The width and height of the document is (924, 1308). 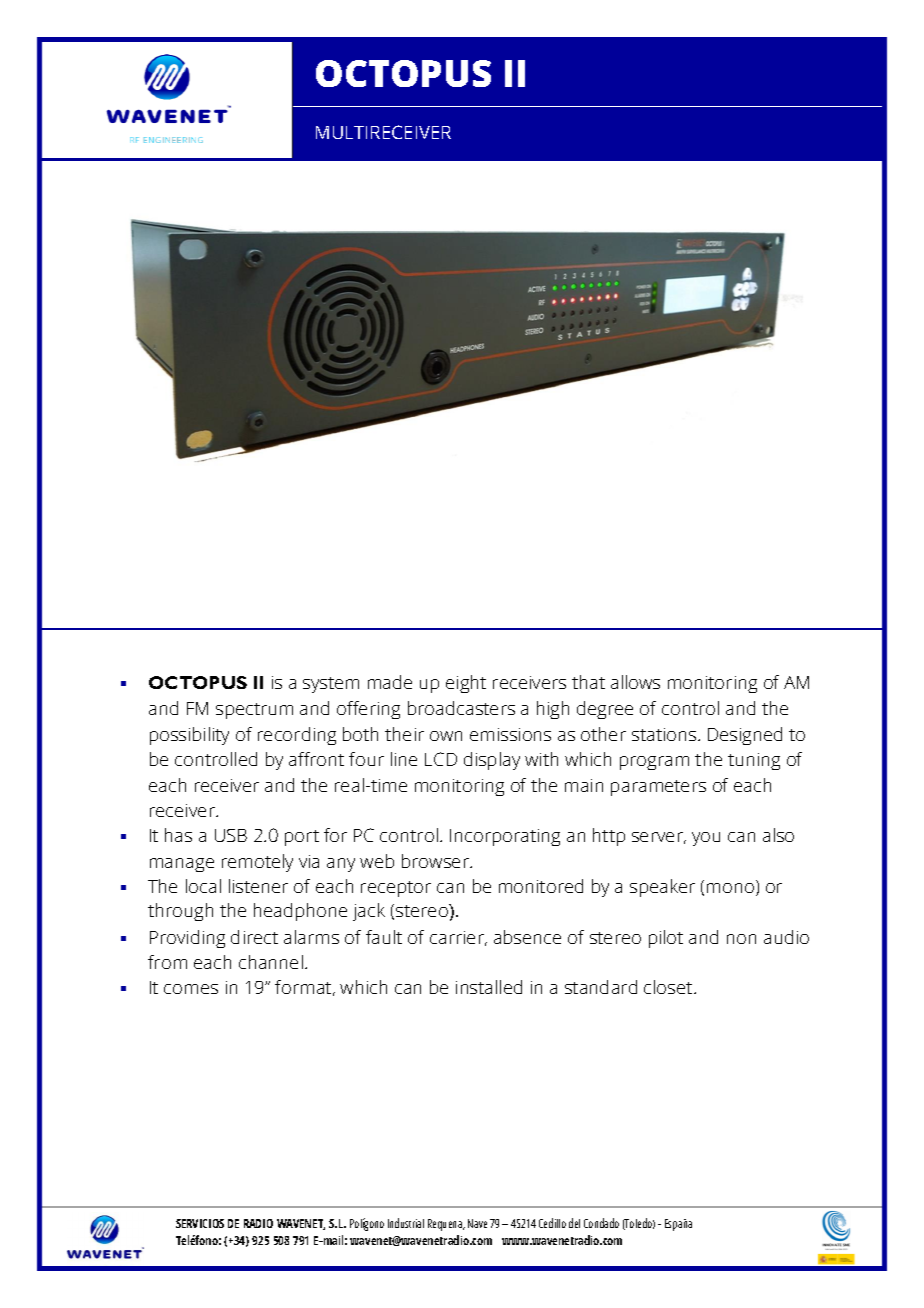 What do you see at coordinates (706, 839) in the document?
I see `you` at bounding box center [706, 839].
